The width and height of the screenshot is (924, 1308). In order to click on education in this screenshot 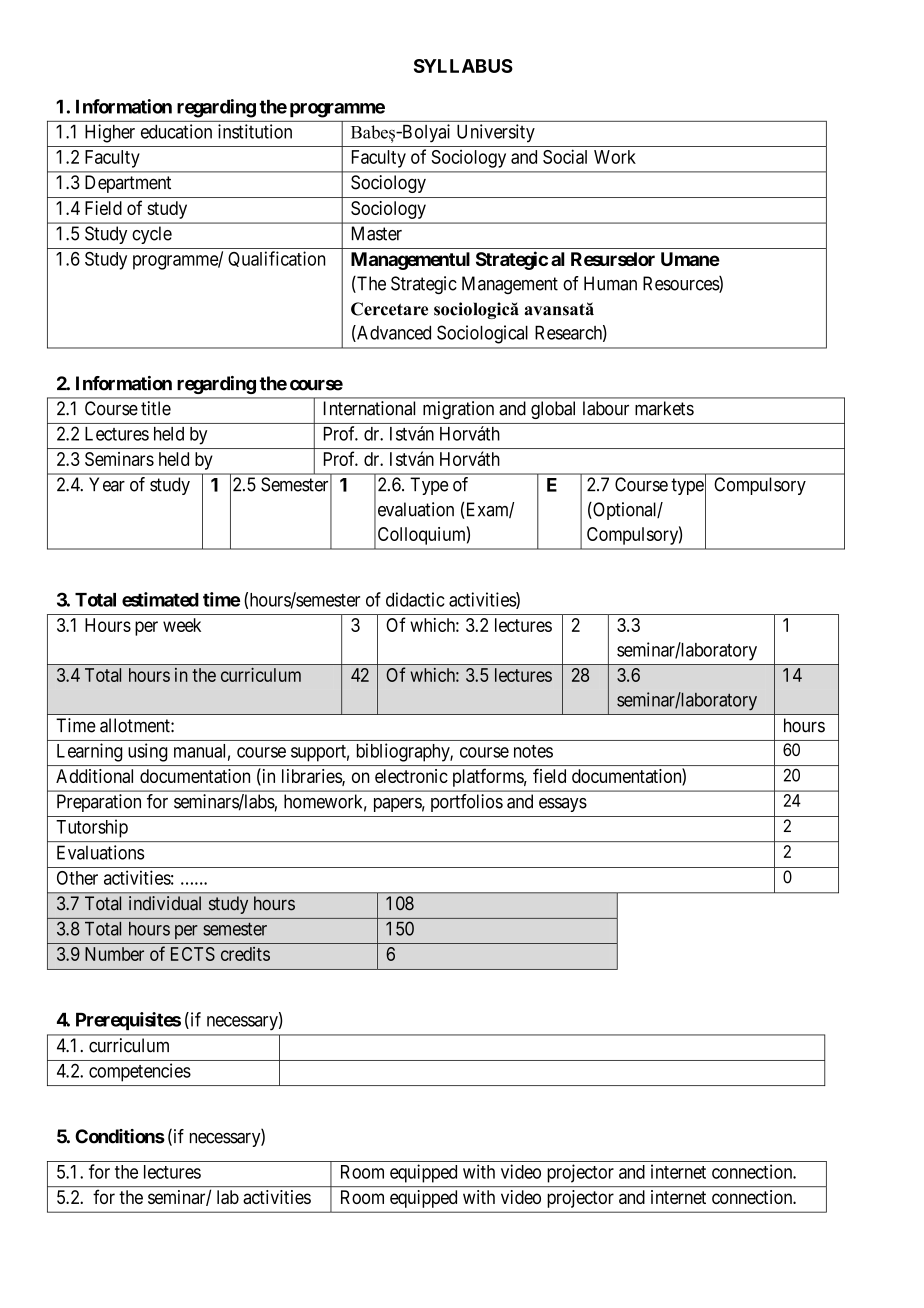, I will do `click(176, 131)`.
